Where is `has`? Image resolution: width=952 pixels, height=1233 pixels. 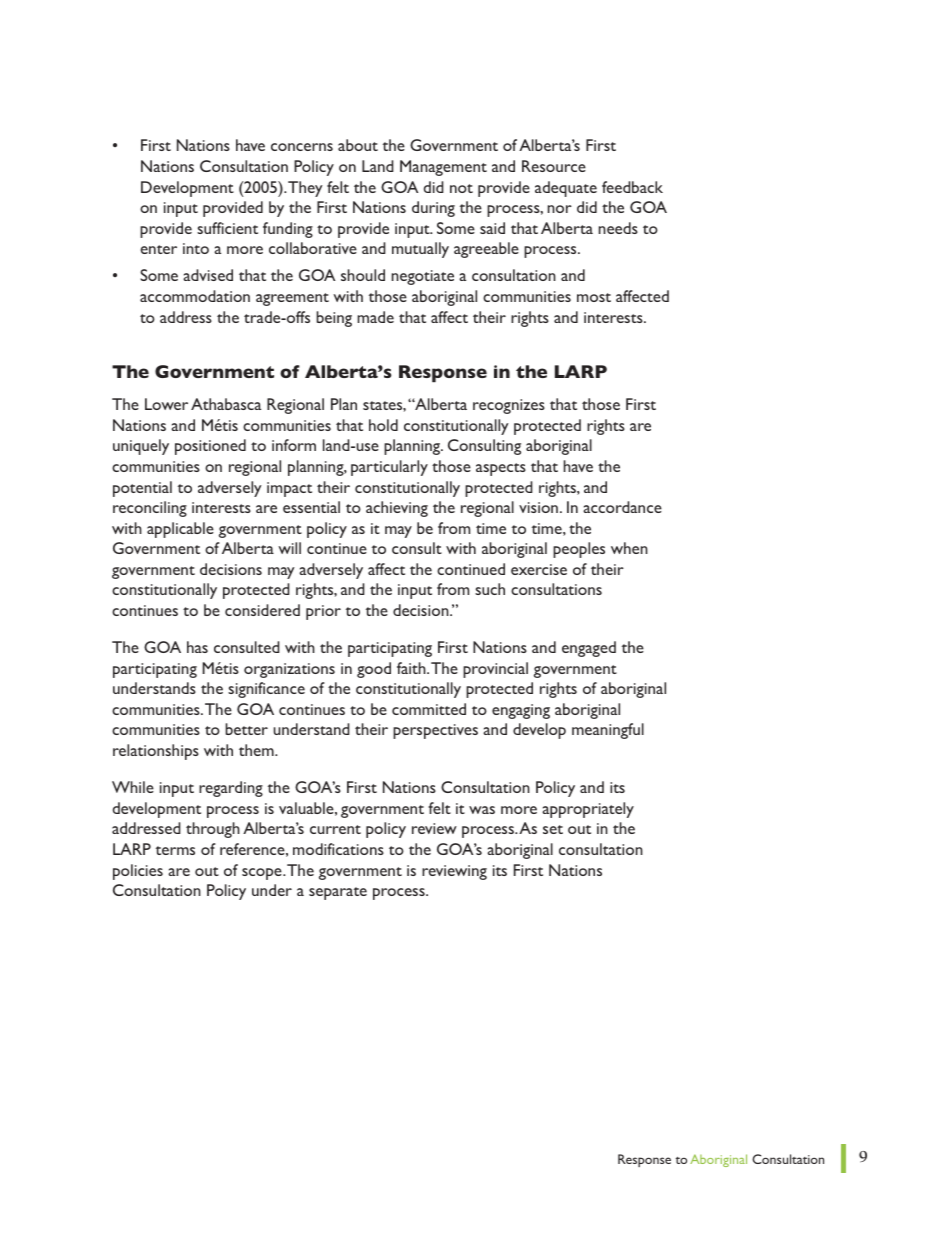 has is located at coordinates (197, 647).
